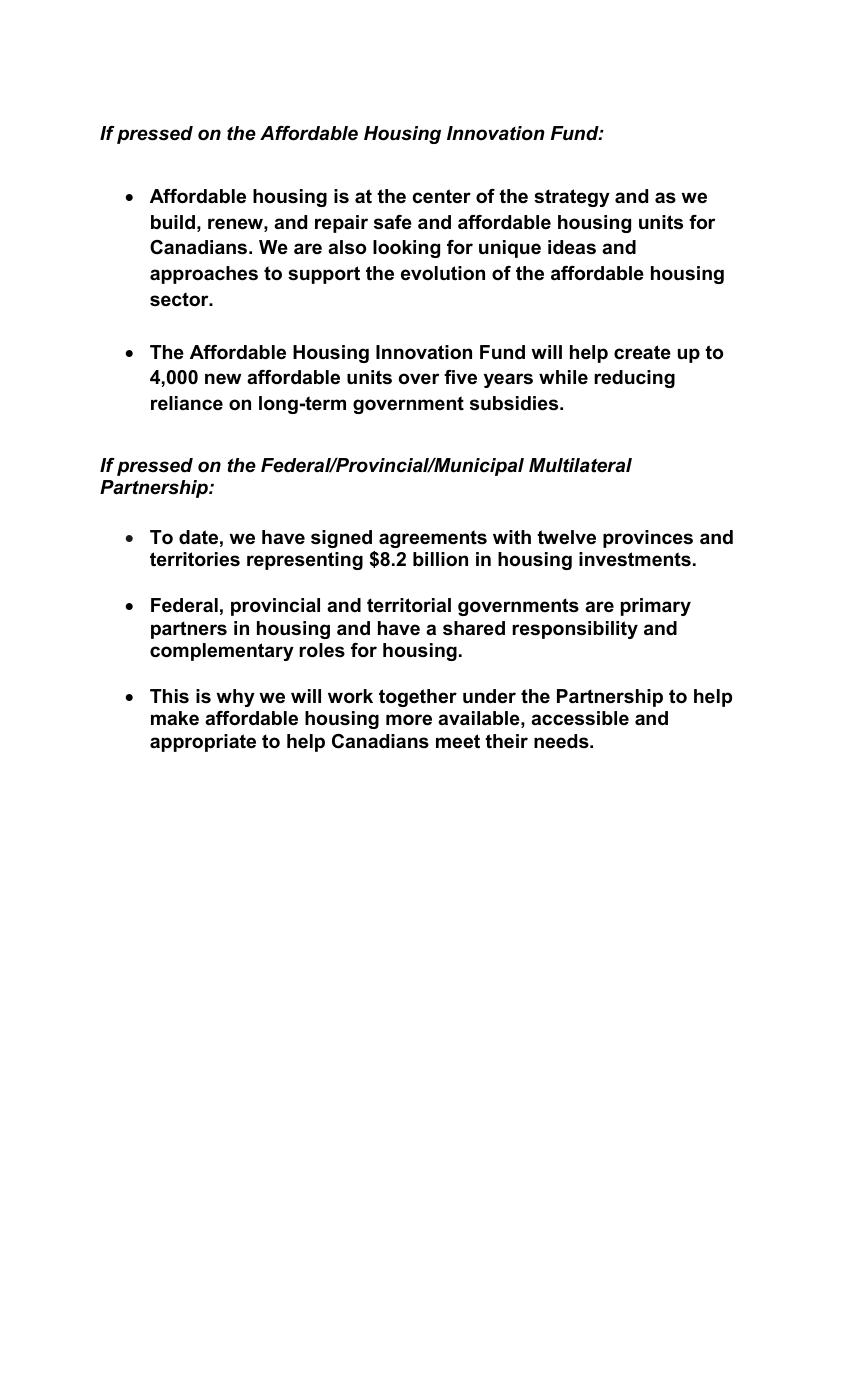 This screenshot has height=1400, width=849. What do you see at coordinates (203, 743) in the screenshot?
I see `appropriate` at bounding box center [203, 743].
